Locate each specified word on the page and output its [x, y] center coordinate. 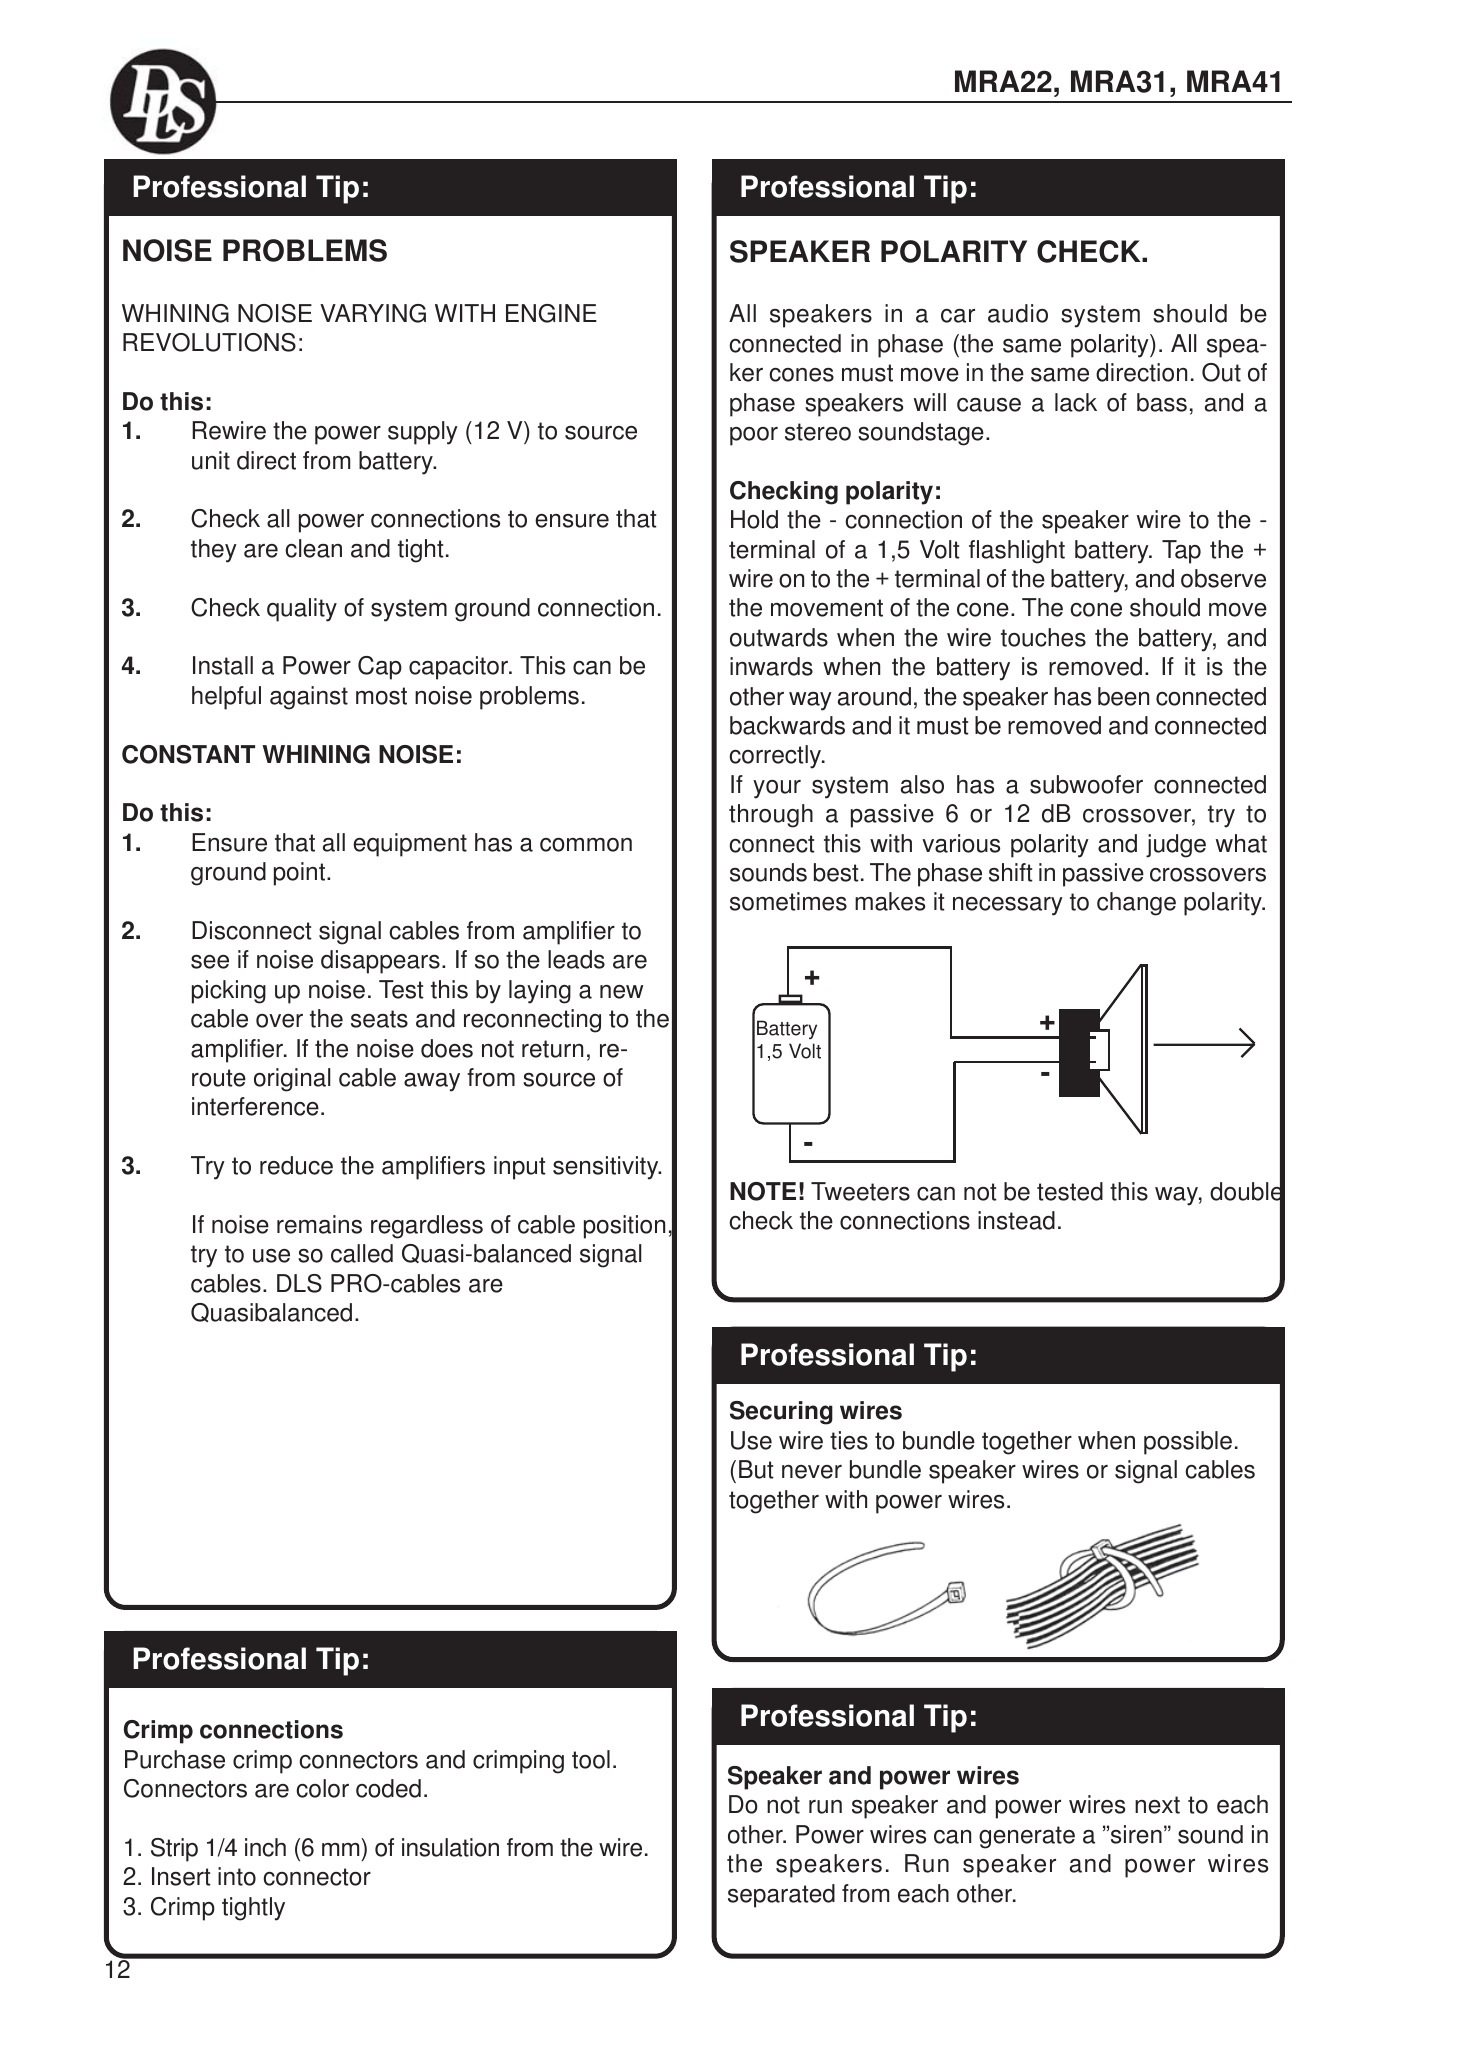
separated [781, 1896]
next [1157, 1805]
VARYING [373, 313]
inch [265, 1847]
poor [754, 436]
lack [1076, 402]
